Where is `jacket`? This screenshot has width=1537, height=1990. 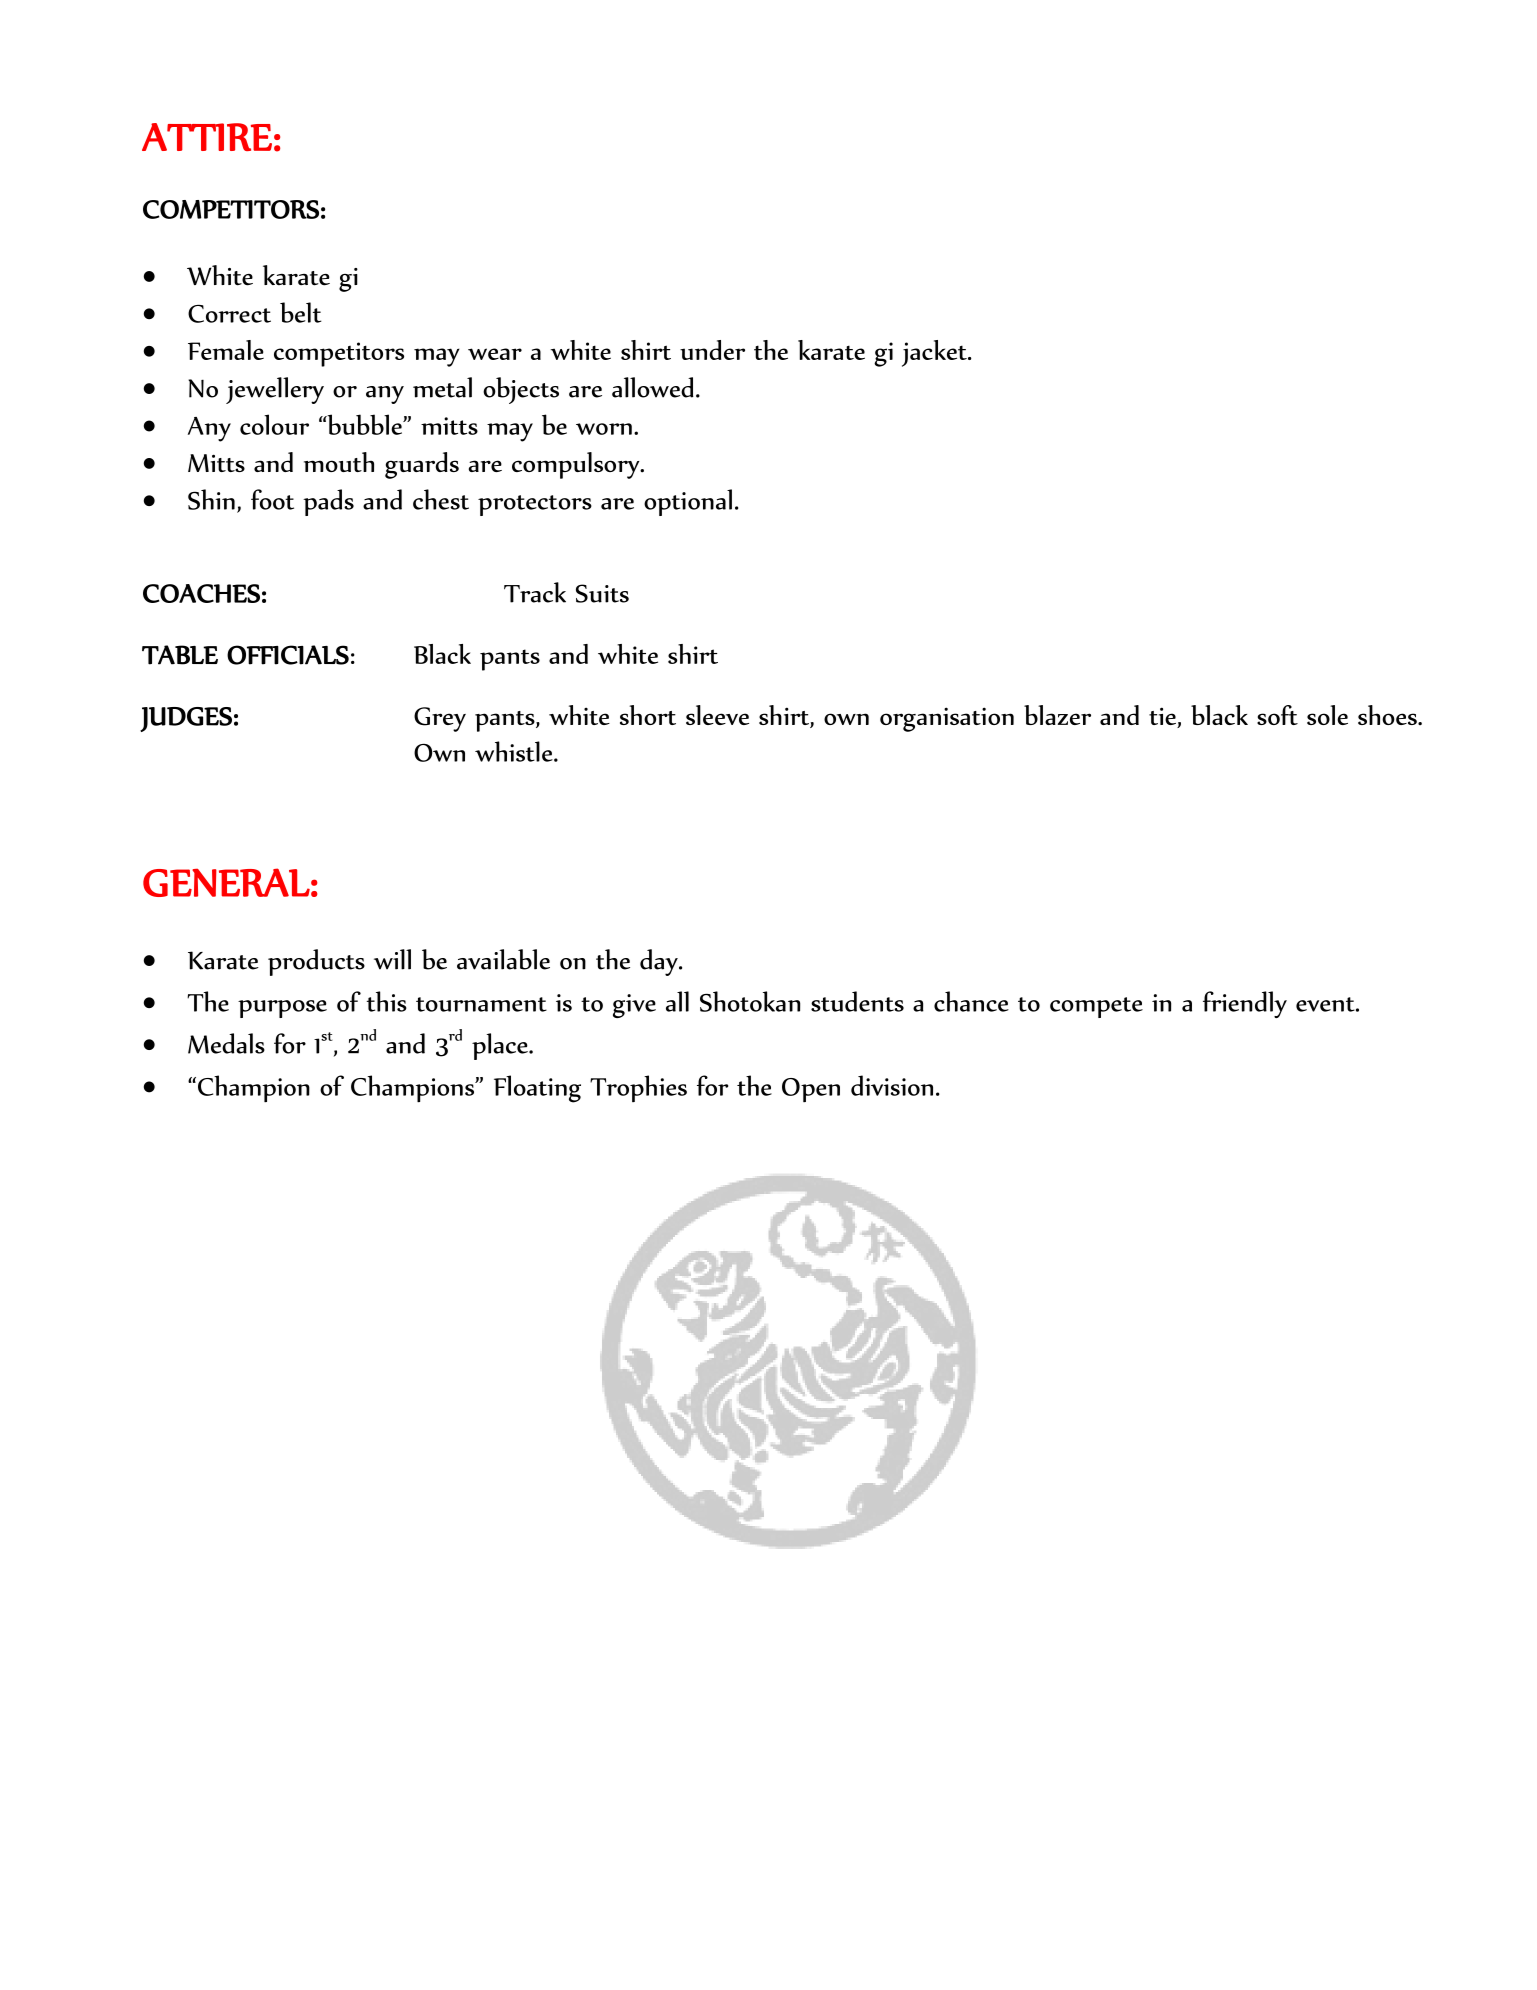
jacket is located at coordinates (935, 353).
